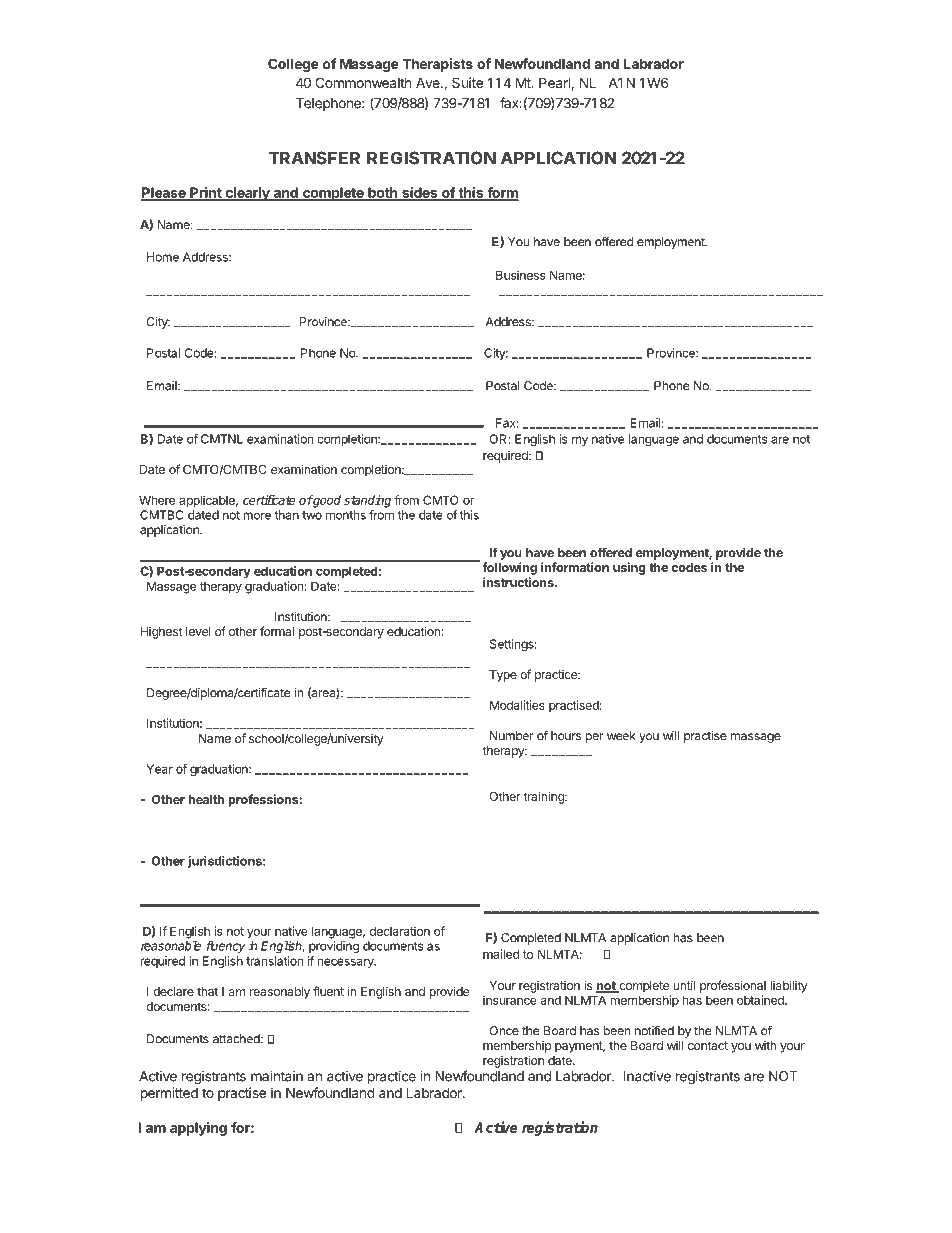 The width and height of the image is (952, 1233). I want to click on maintain, so click(277, 1076).
